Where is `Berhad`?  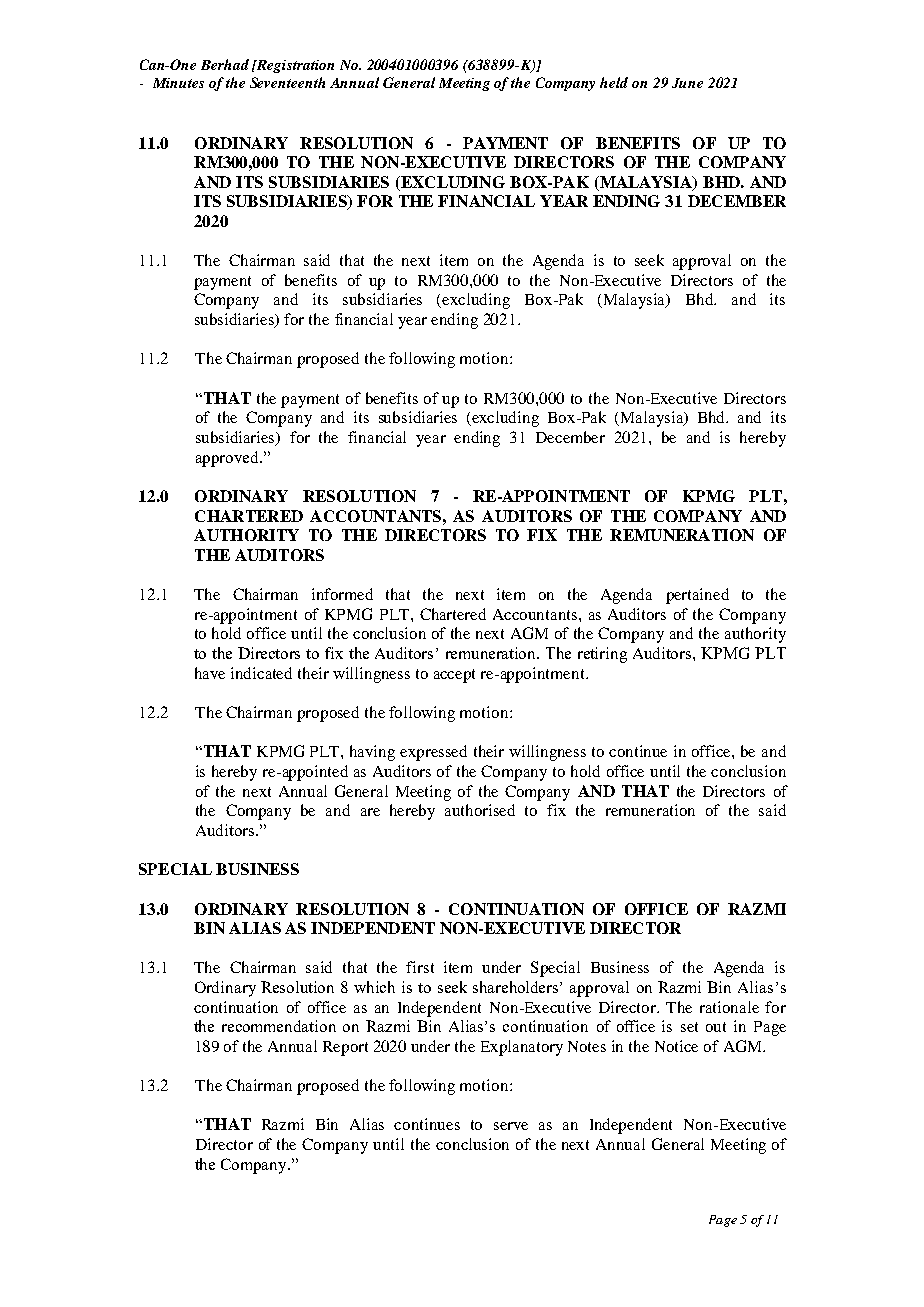 Berhad is located at coordinates (225, 64).
